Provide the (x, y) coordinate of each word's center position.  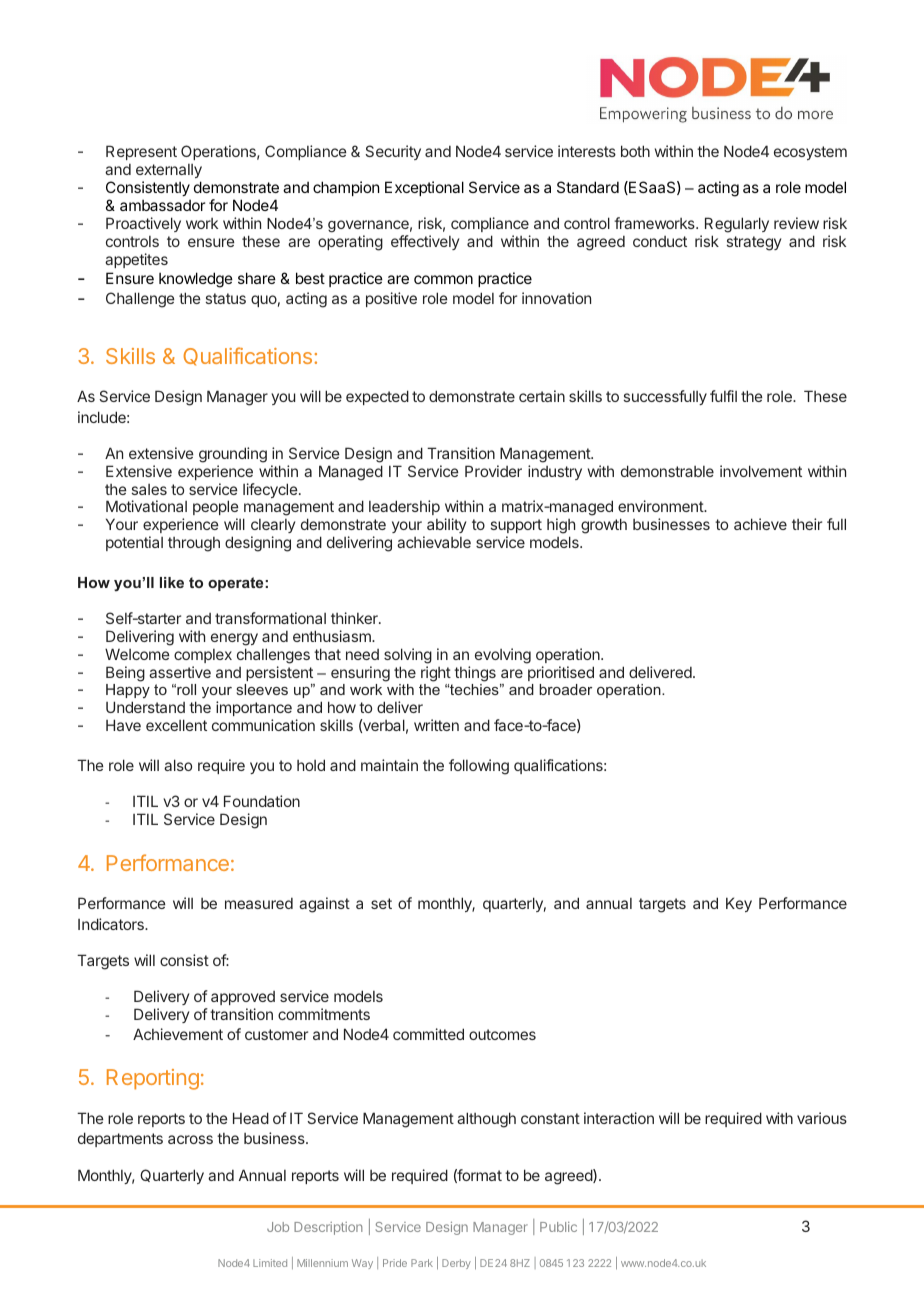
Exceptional (424, 188)
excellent (176, 725)
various (822, 1118)
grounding (233, 455)
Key (739, 904)
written (436, 725)
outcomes (502, 1034)
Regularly (737, 225)
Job (278, 1227)
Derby (456, 1264)
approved (243, 998)
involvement (761, 471)
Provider (493, 471)
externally (169, 171)
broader (565, 689)
